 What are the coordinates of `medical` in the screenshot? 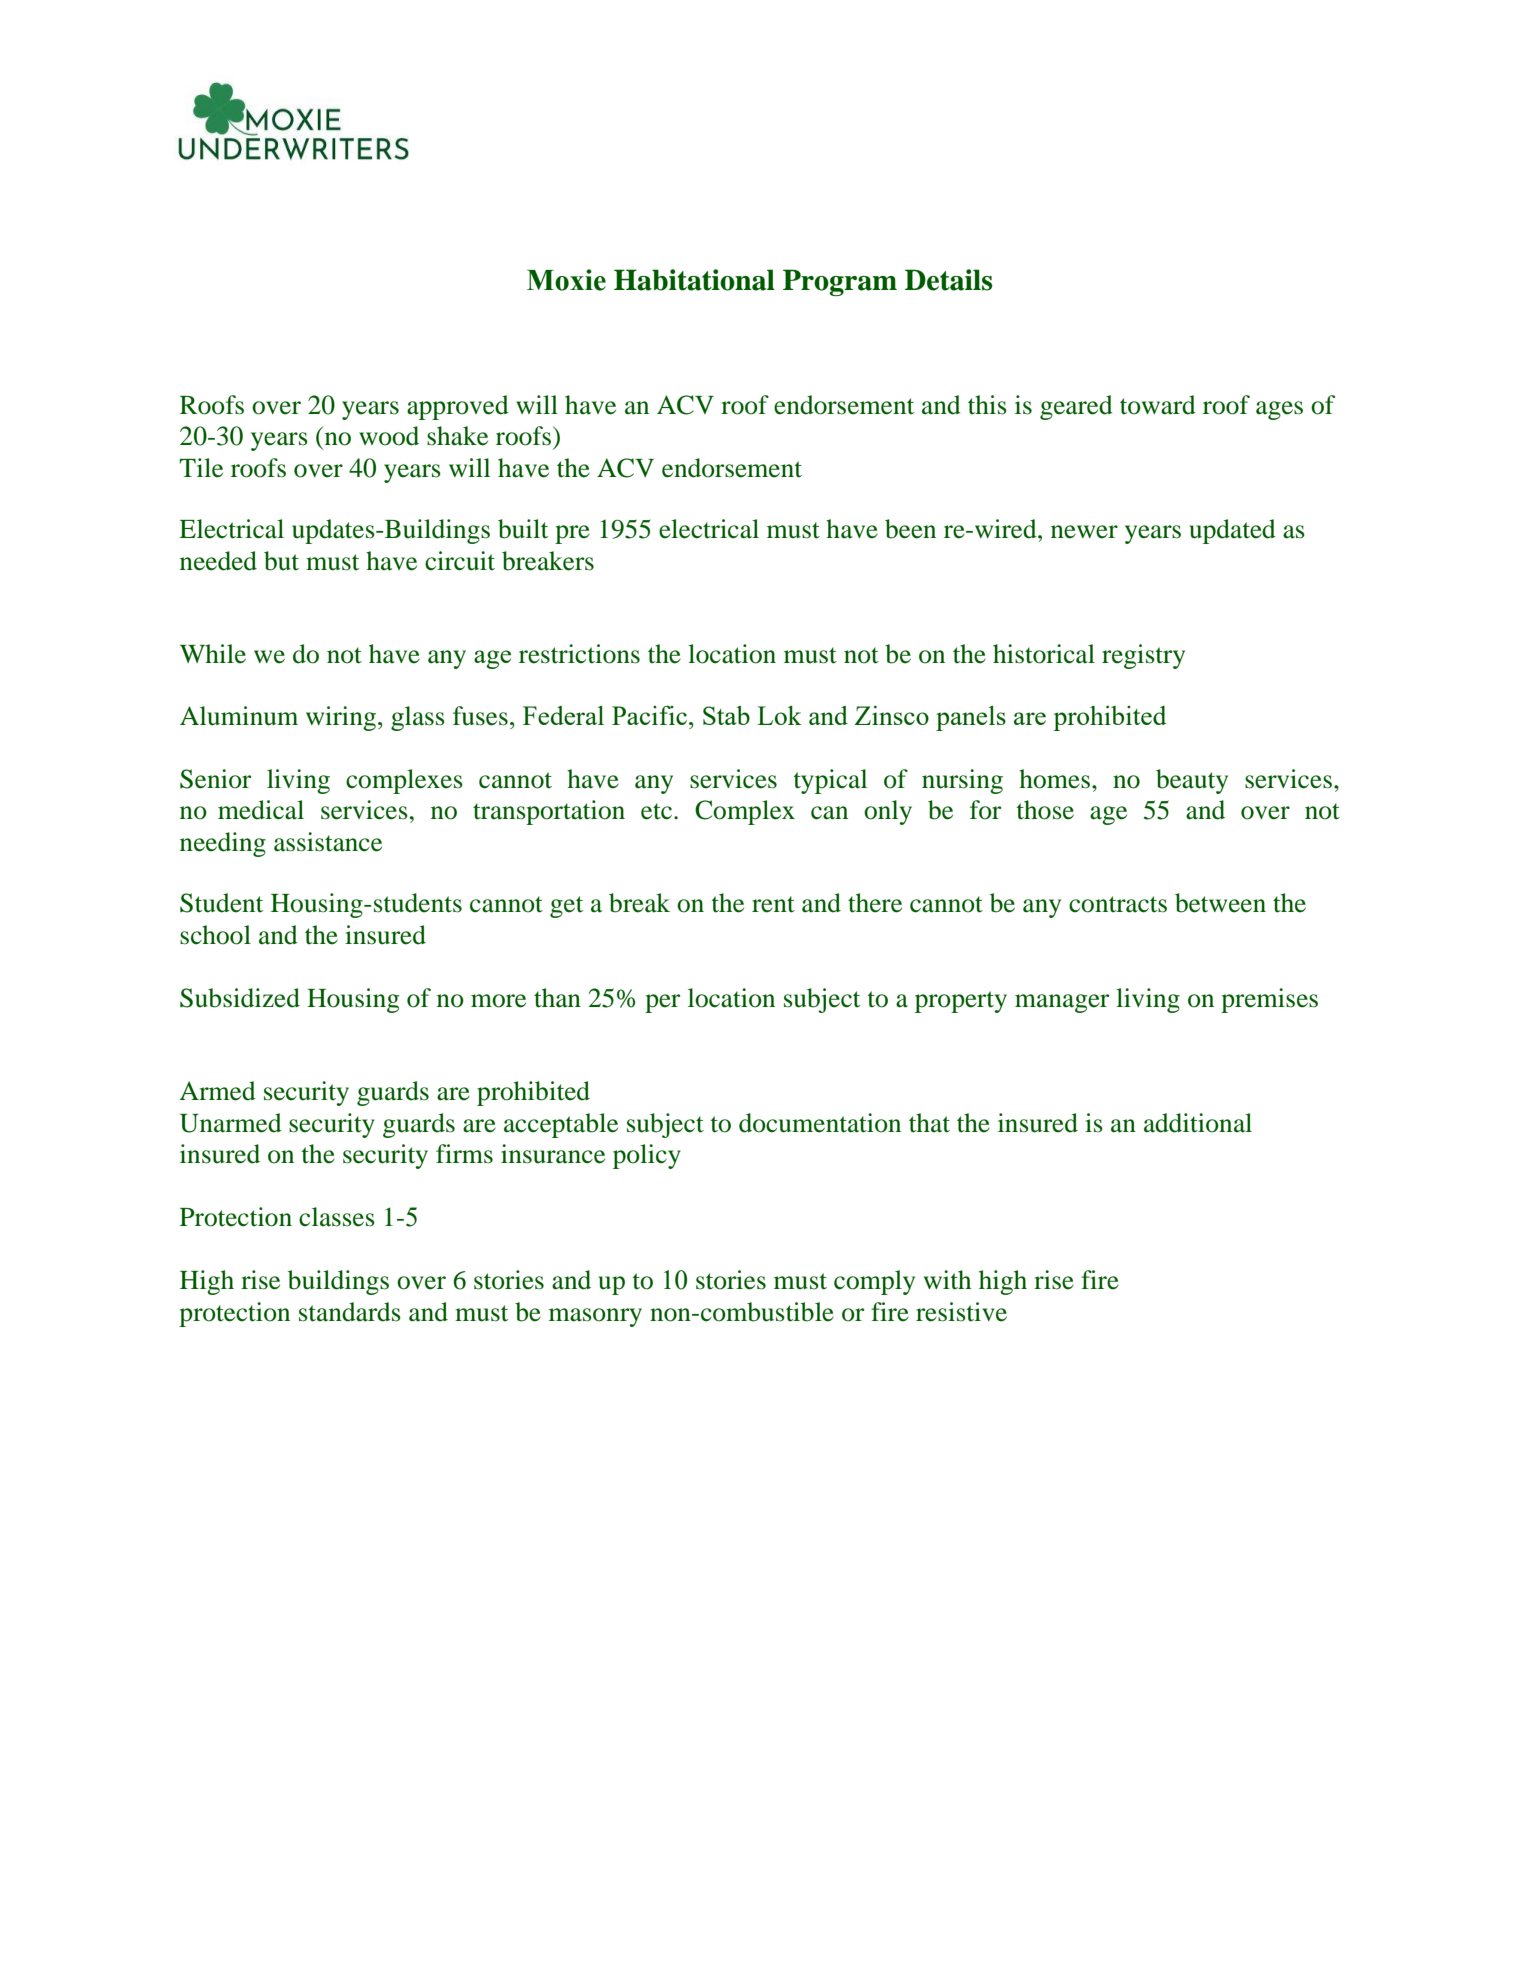 It's located at (261, 810).
